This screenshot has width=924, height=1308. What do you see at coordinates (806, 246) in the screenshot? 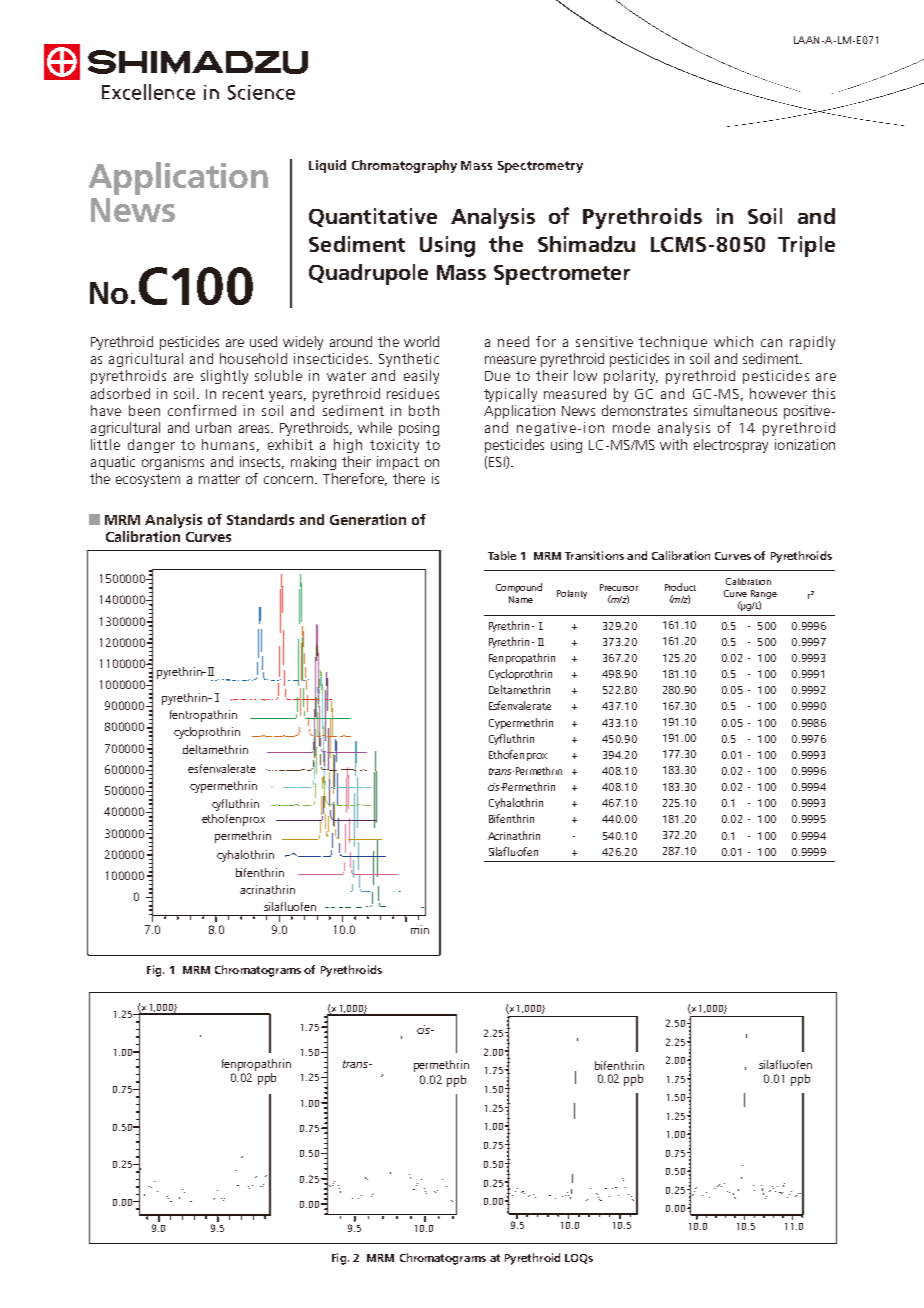
I see `Triple` at bounding box center [806, 246].
